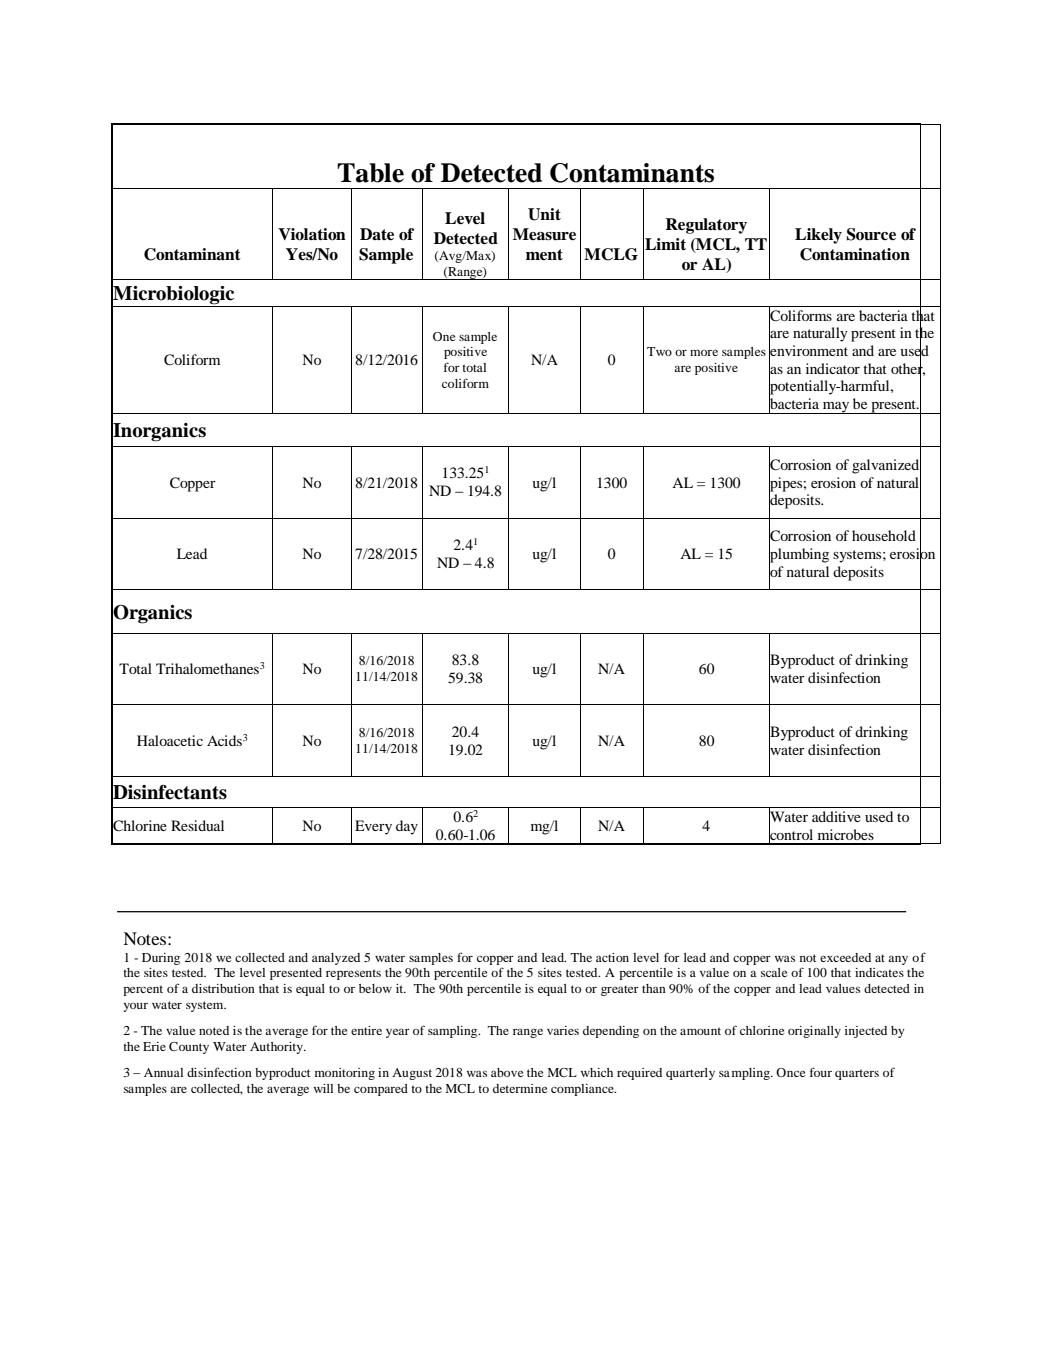 This image has height=1356, width=1048. Describe the element at coordinates (799, 555) in the image. I see `plumbing` at that location.
